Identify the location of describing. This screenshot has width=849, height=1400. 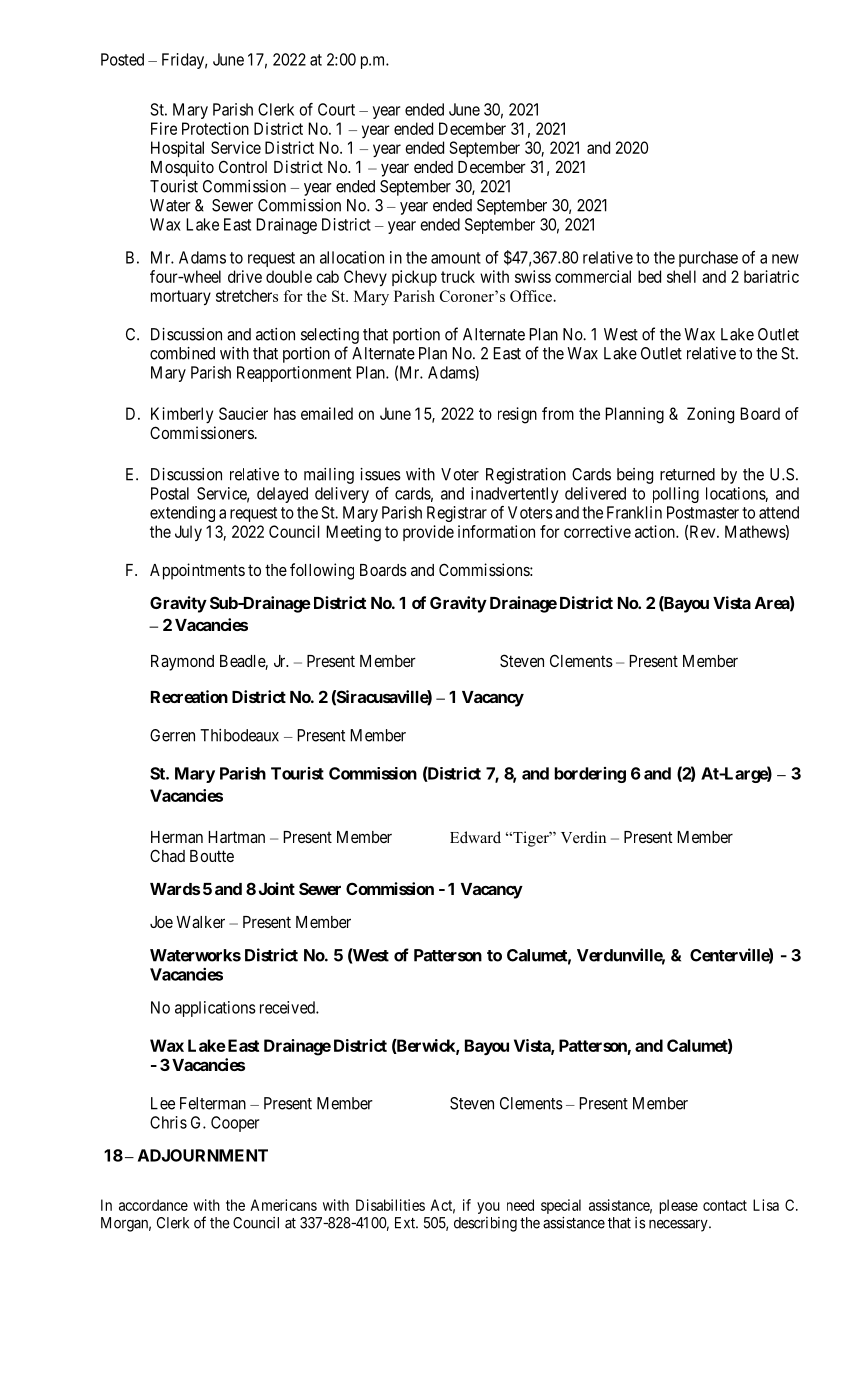
(485, 1224).
